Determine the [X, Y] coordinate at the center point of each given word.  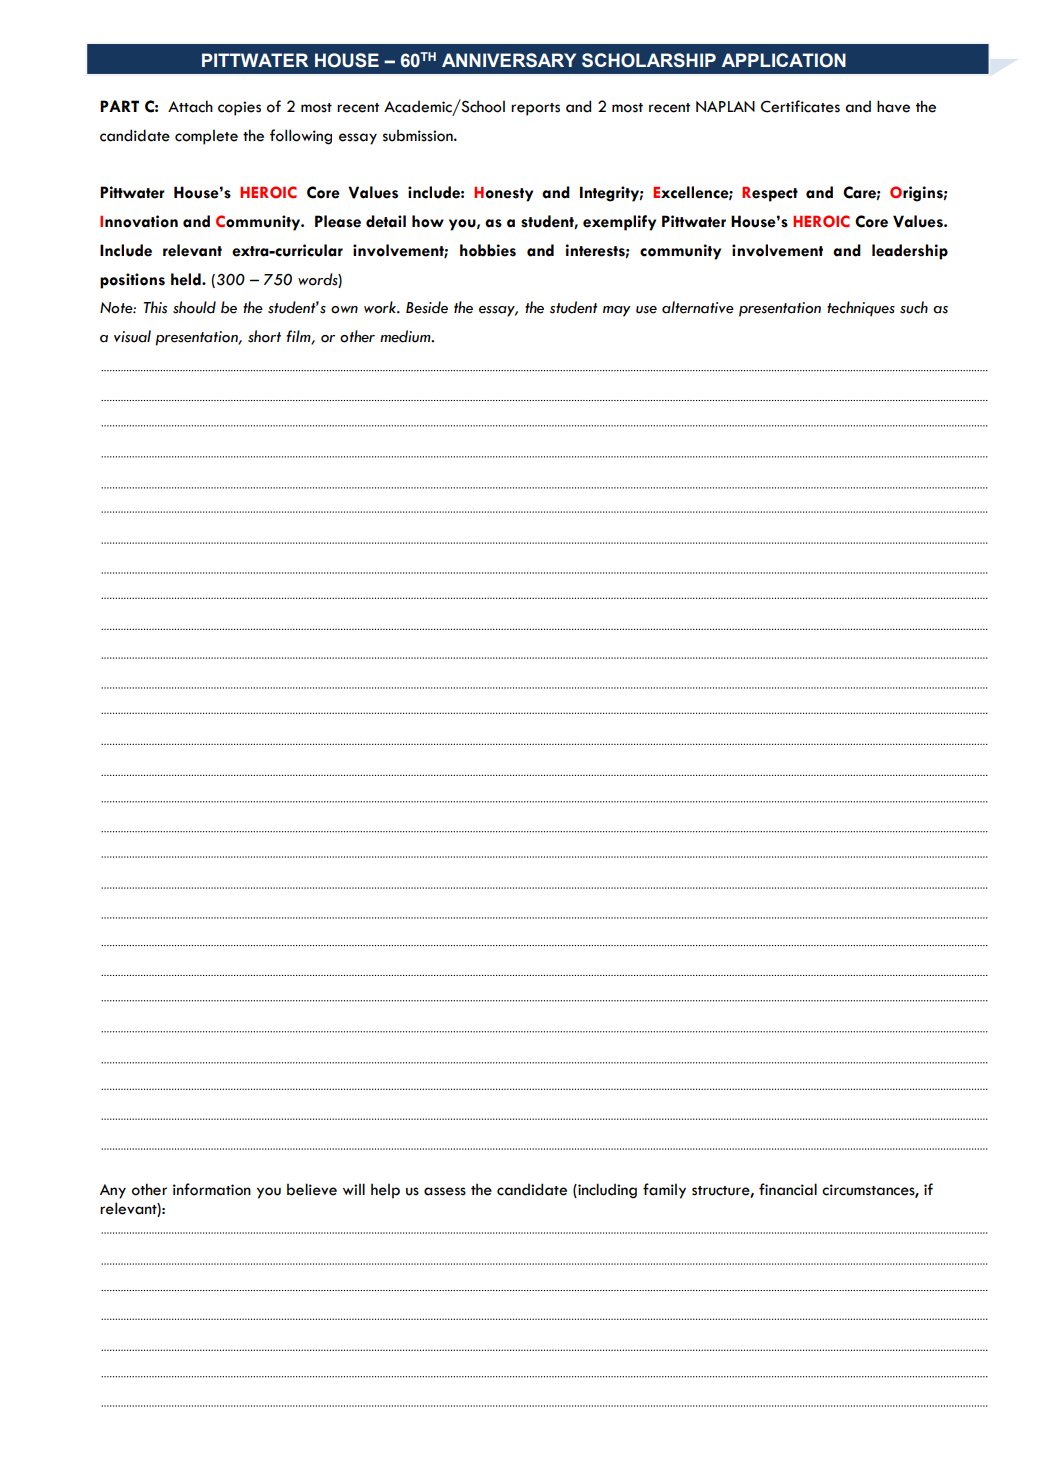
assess [445, 1191]
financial [788, 1189]
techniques [861, 309]
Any [113, 1191]
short [264, 336]
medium [406, 336]
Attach [190, 106]
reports [535, 109]
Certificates [800, 106]
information [212, 1189]
